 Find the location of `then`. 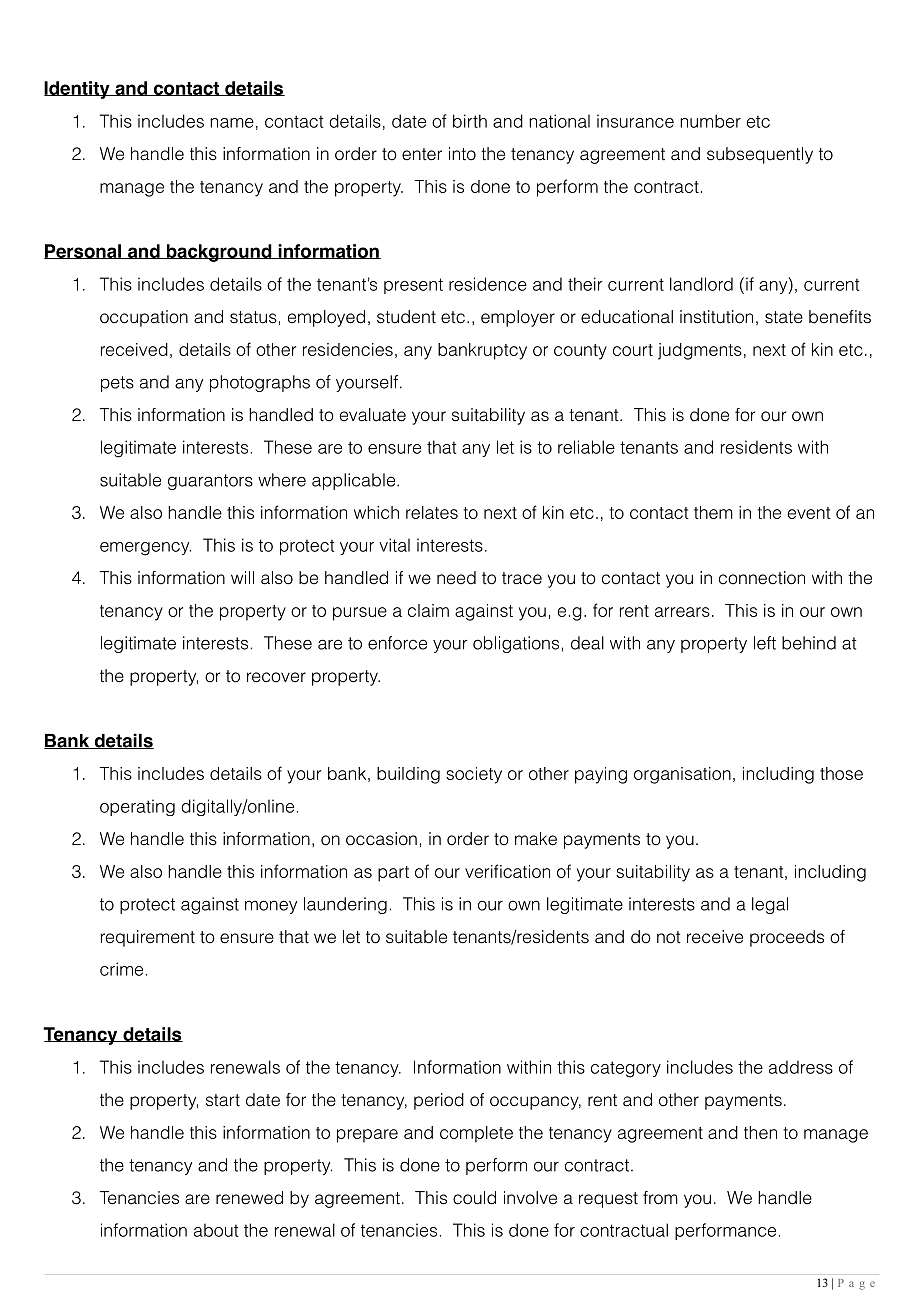

then is located at coordinates (760, 1132).
